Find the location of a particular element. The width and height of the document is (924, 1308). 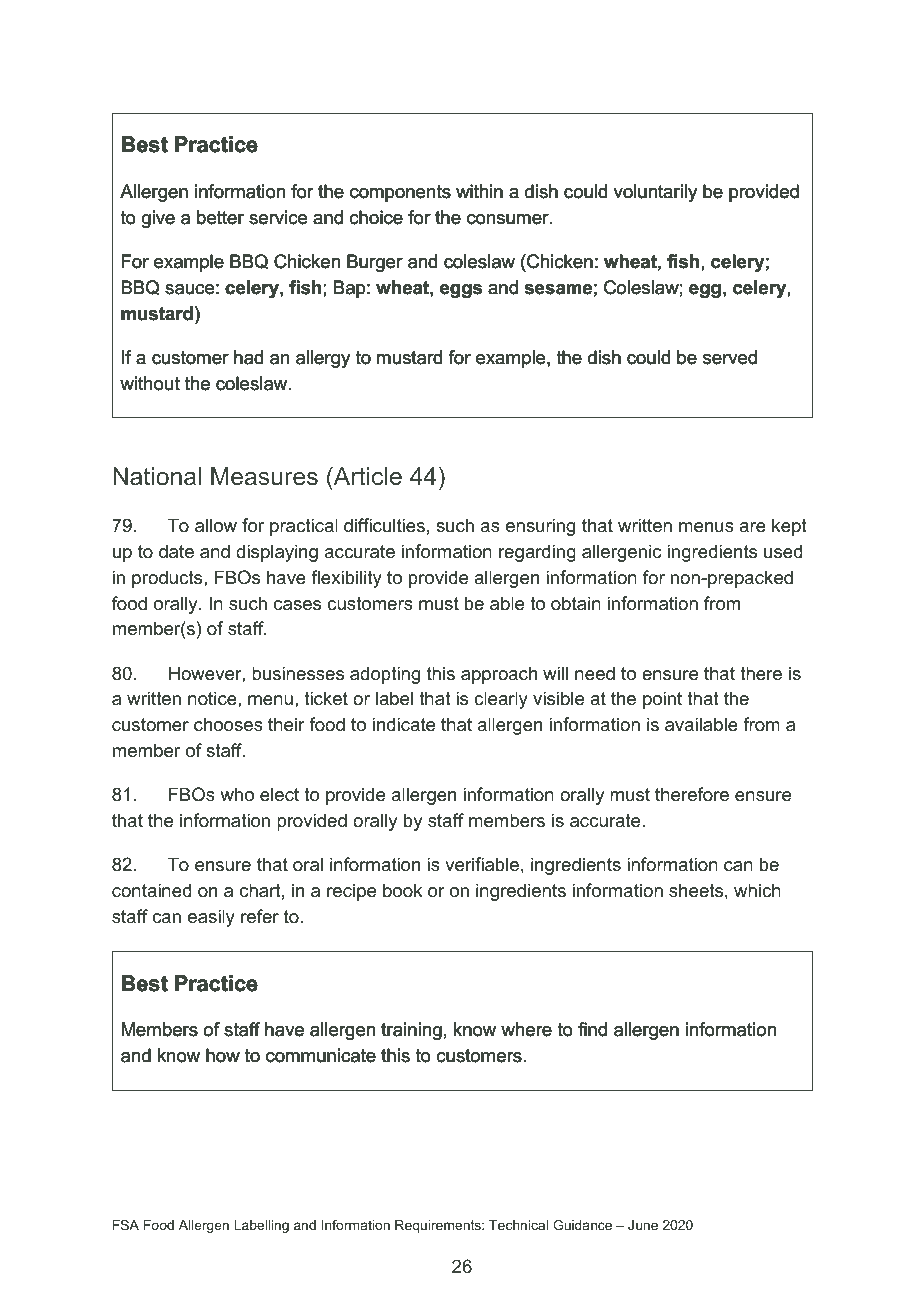

Technical is located at coordinates (518, 1225).
